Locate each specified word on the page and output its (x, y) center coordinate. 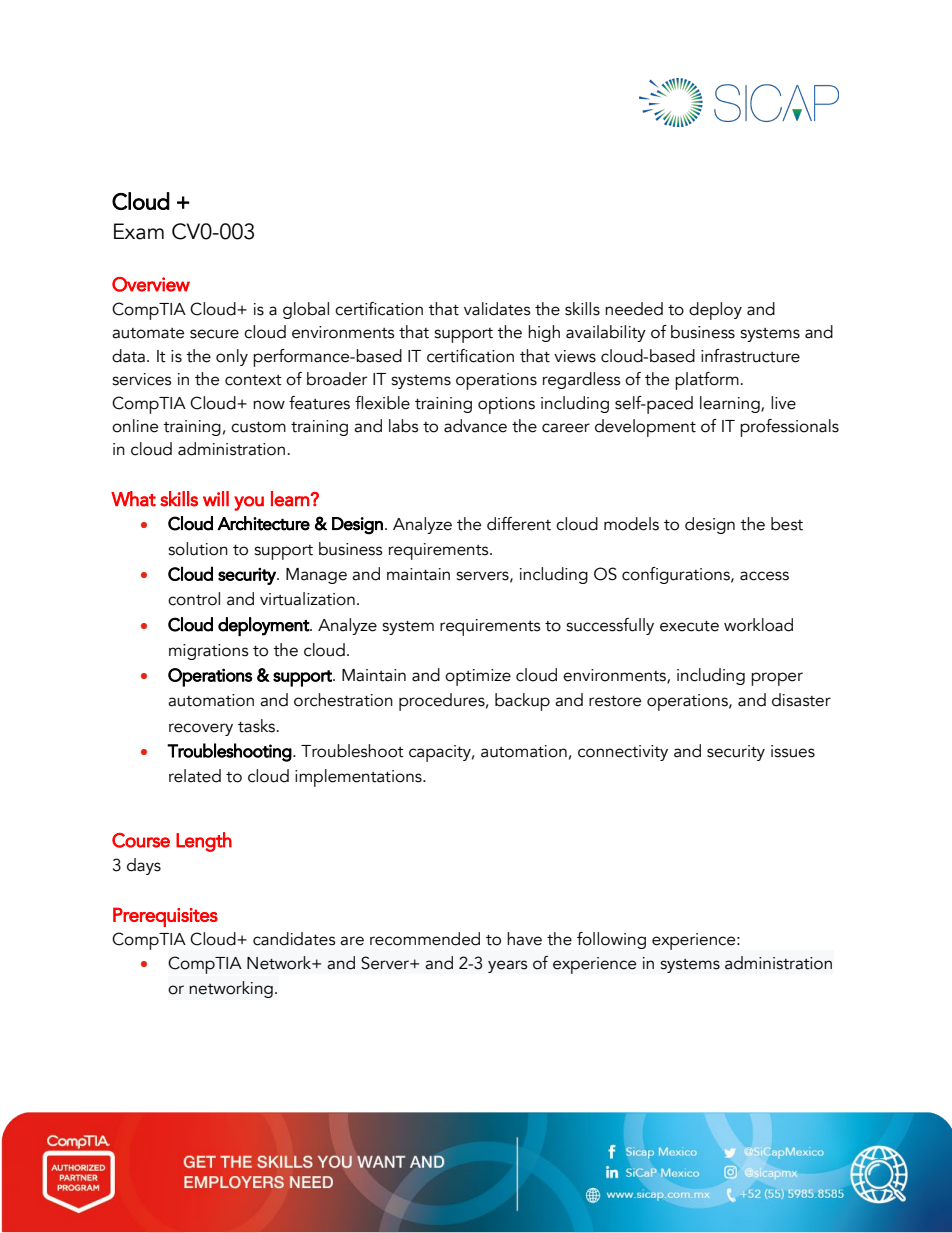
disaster (801, 700)
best (787, 524)
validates (497, 309)
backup (522, 702)
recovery (201, 729)
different (519, 524)
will (216, 498)
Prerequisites (165, 917)
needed (634, 309)
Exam (139, 231)
